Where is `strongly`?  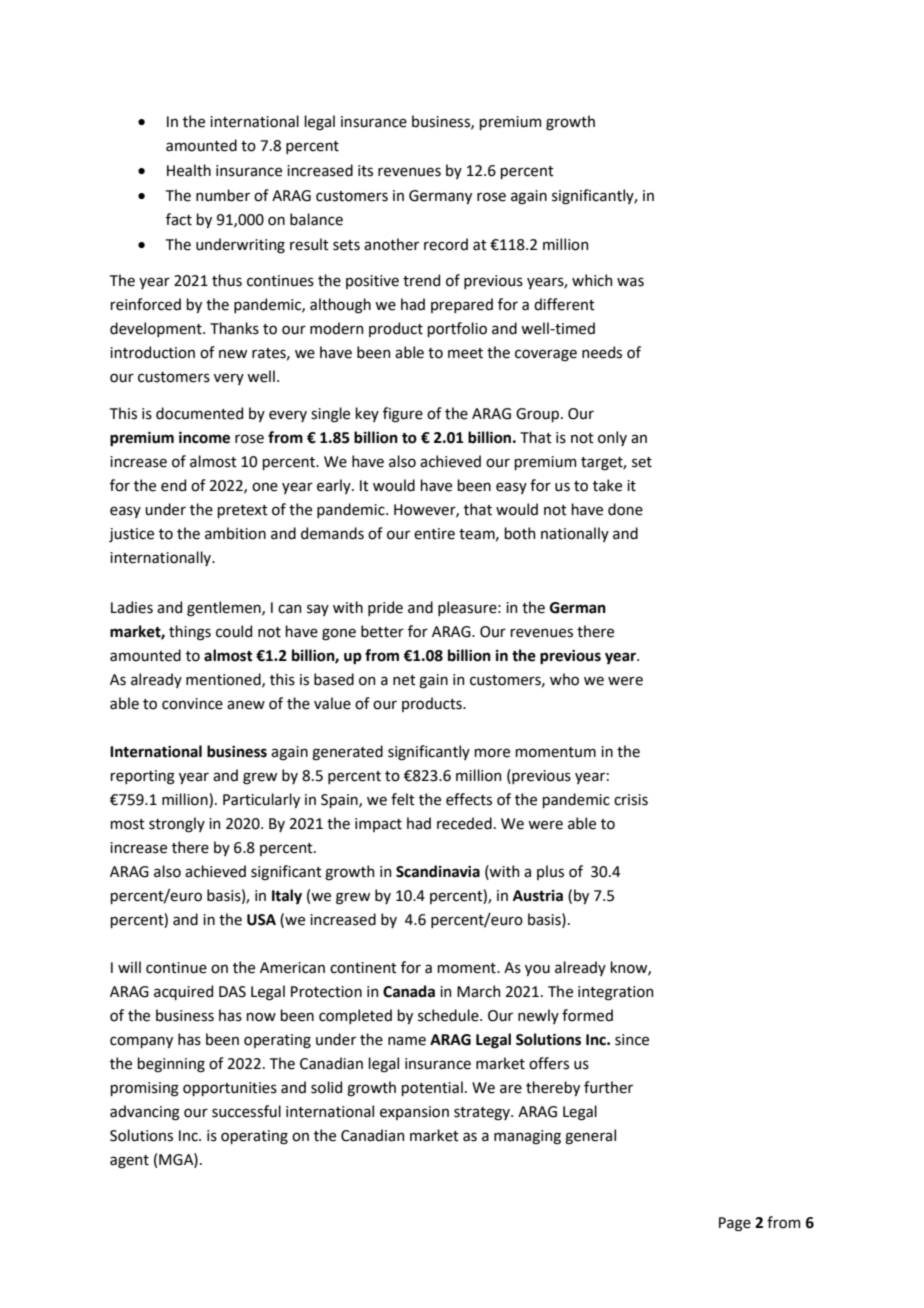
strongly is located at coordinates (177, 825).
